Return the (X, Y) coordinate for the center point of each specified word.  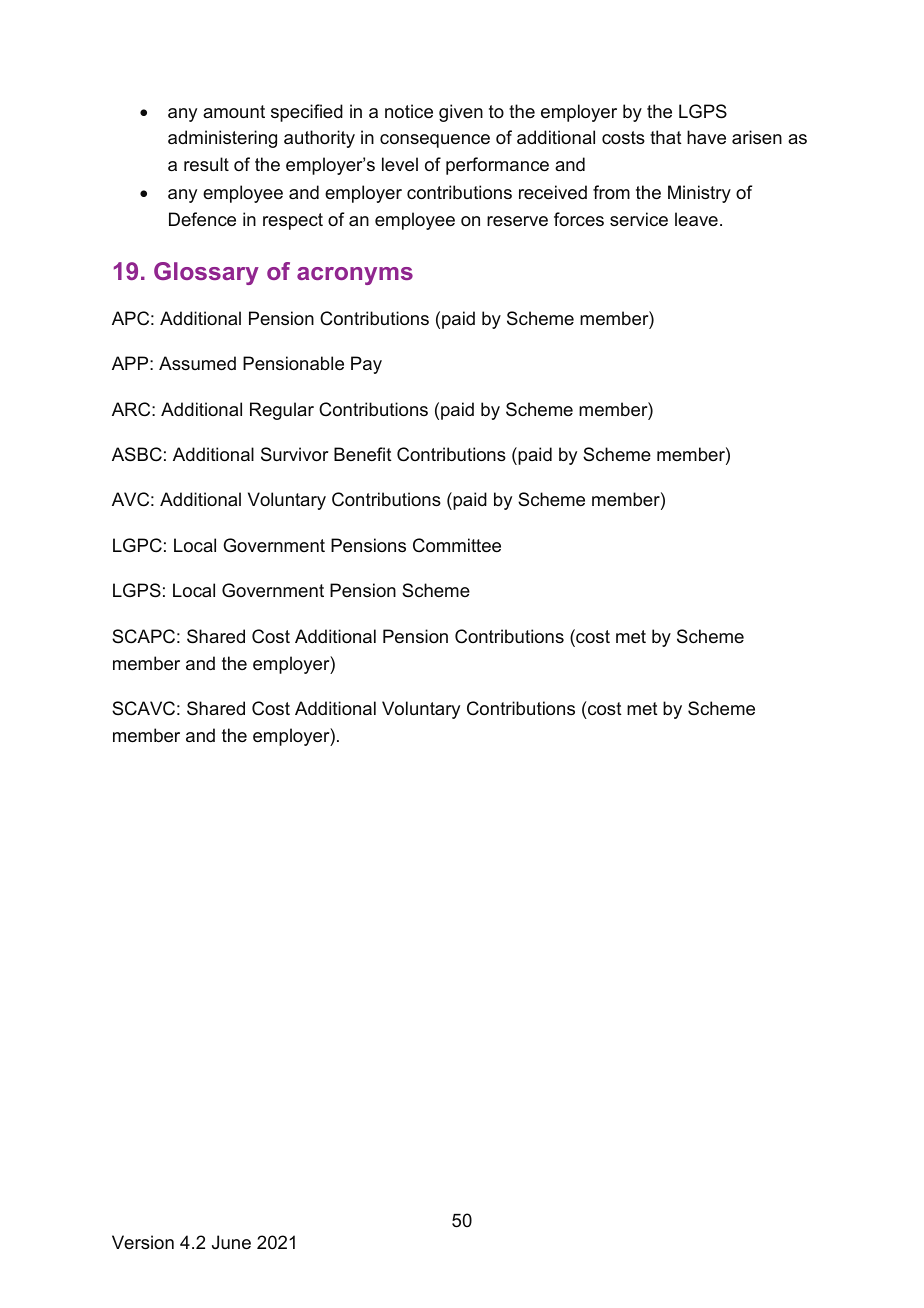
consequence (435, 141)
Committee (457, 545)
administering (222, 139)
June (231, 1242)
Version (143, 1242)
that (666, 137)
